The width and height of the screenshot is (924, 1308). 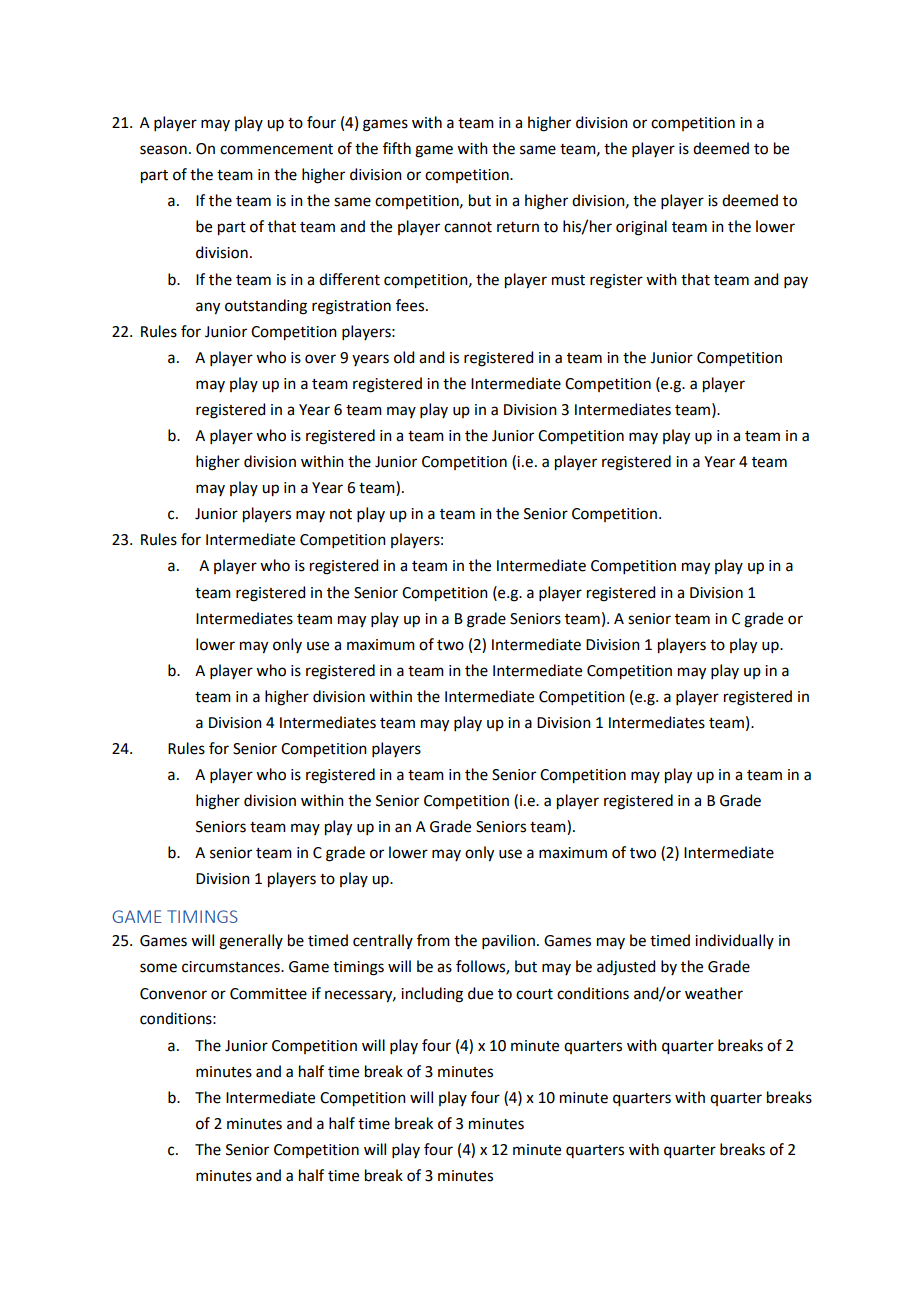 What do you see at coordinates (641, 228) in the screenshot?
I see `original` at bounding box center [641, 228].
